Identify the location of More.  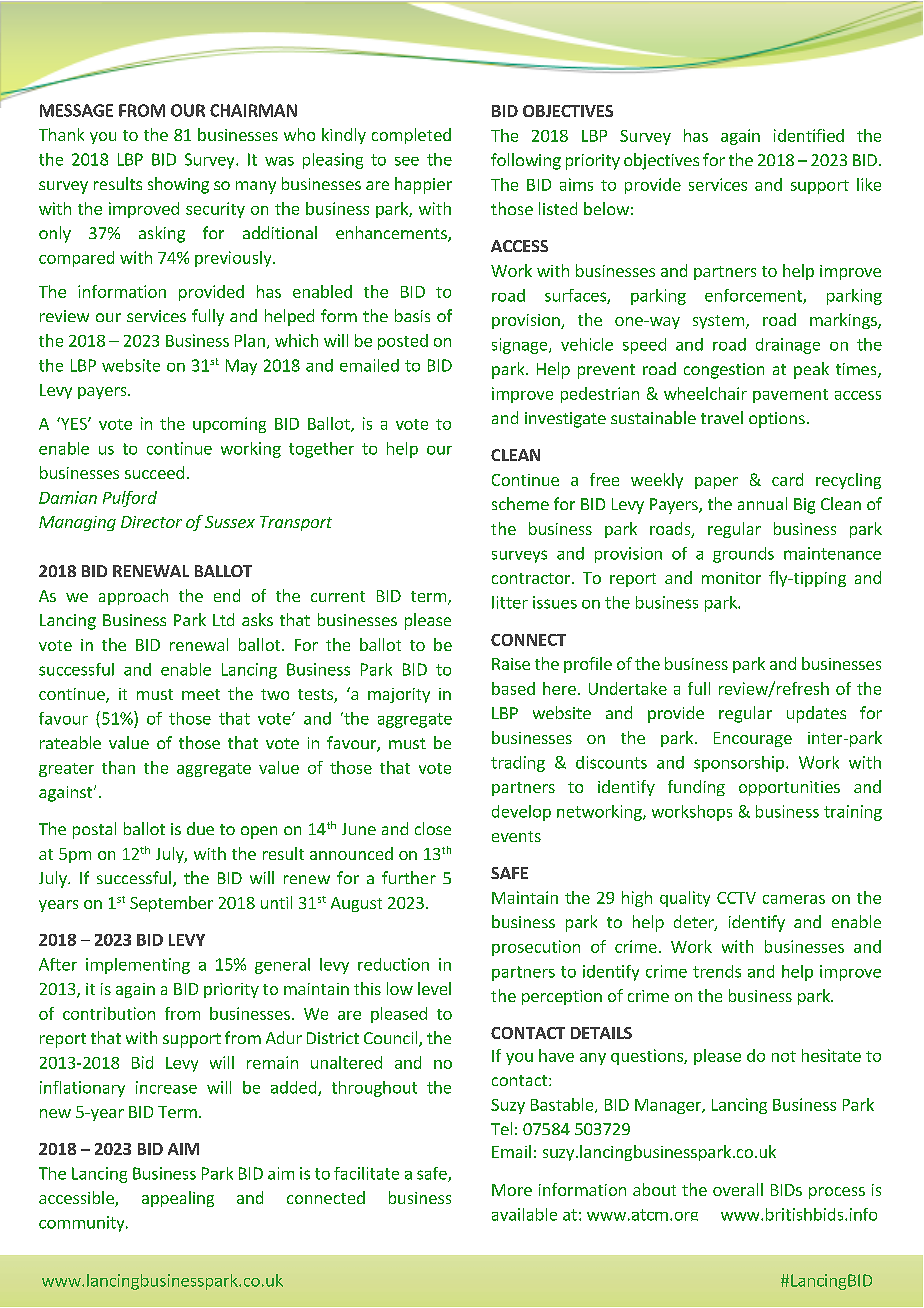
(512, 1190).
